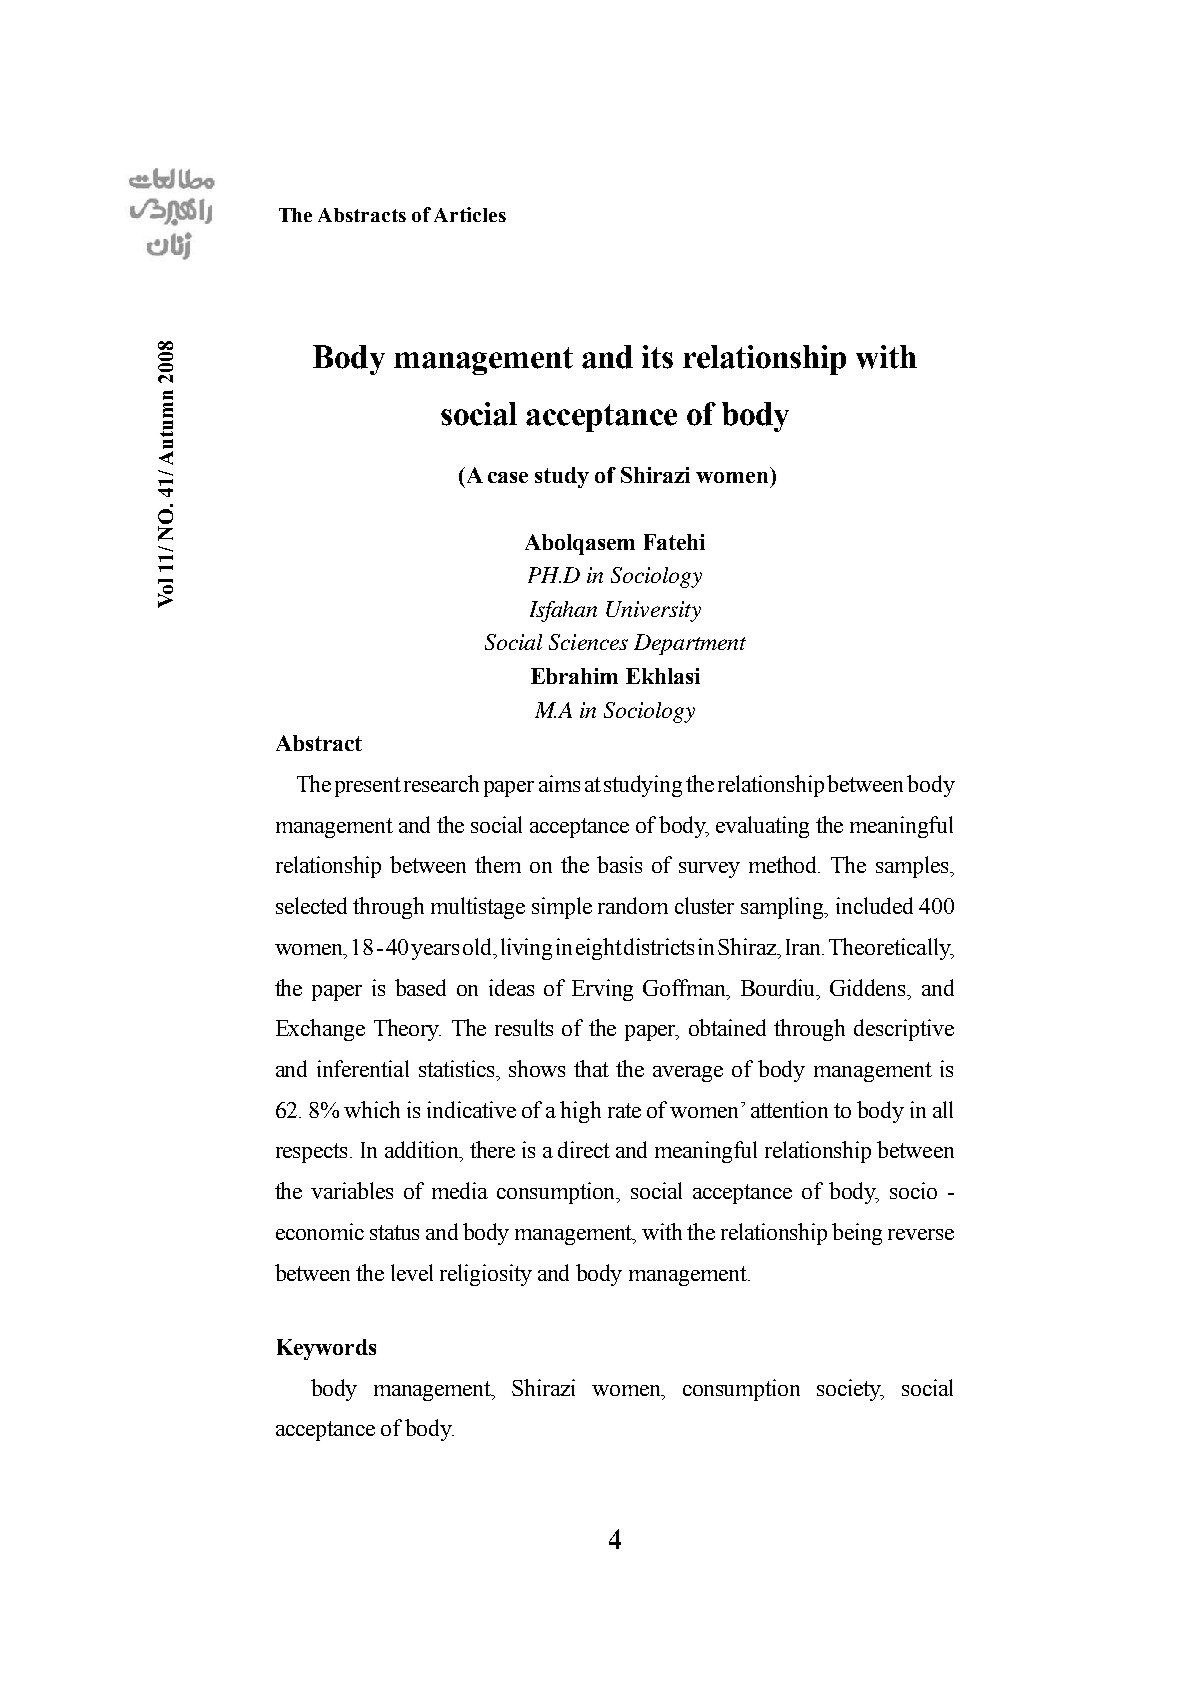  What do you see at coordinates (653, 611) in the image?
I see `University` at bounding box center [653, 611].
